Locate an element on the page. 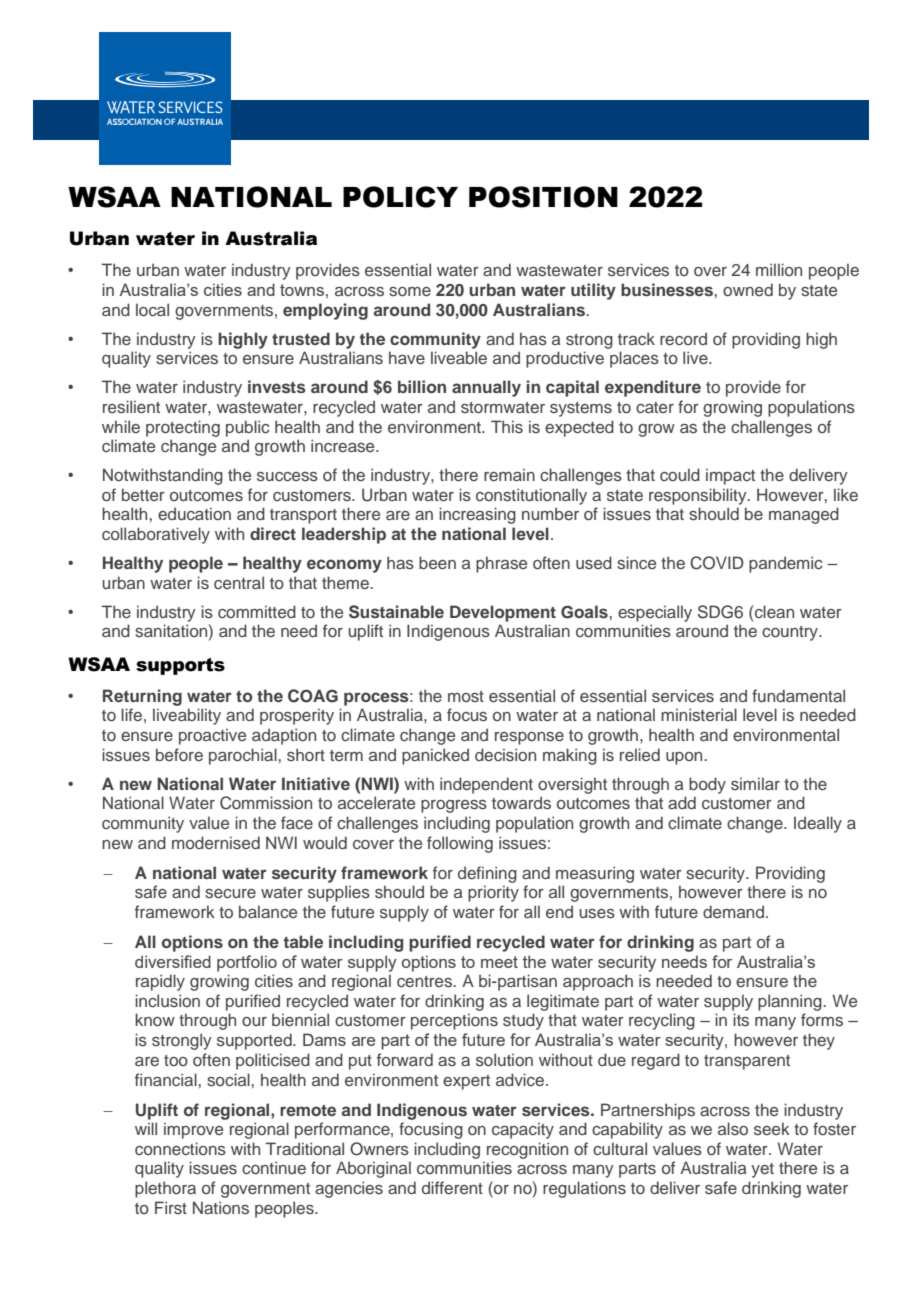 The width and height of the document is (924, 1307). million is located at coordinates (779, 269).
